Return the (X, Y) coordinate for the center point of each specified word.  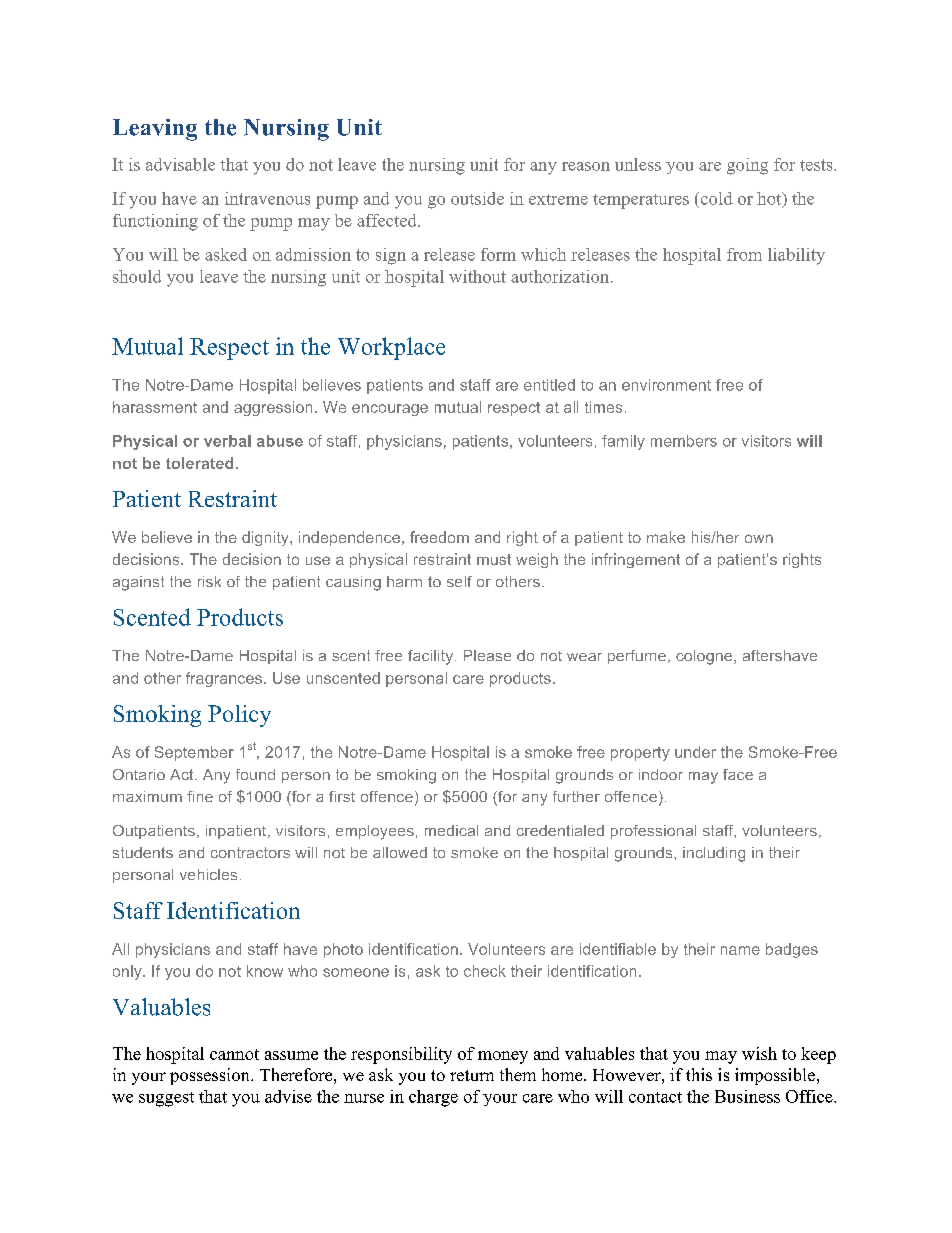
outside (477, 198)
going (747, 166)
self (459, 581)
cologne (705, 657)
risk (209, 581)
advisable (180, 164)
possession (211, 1076)
